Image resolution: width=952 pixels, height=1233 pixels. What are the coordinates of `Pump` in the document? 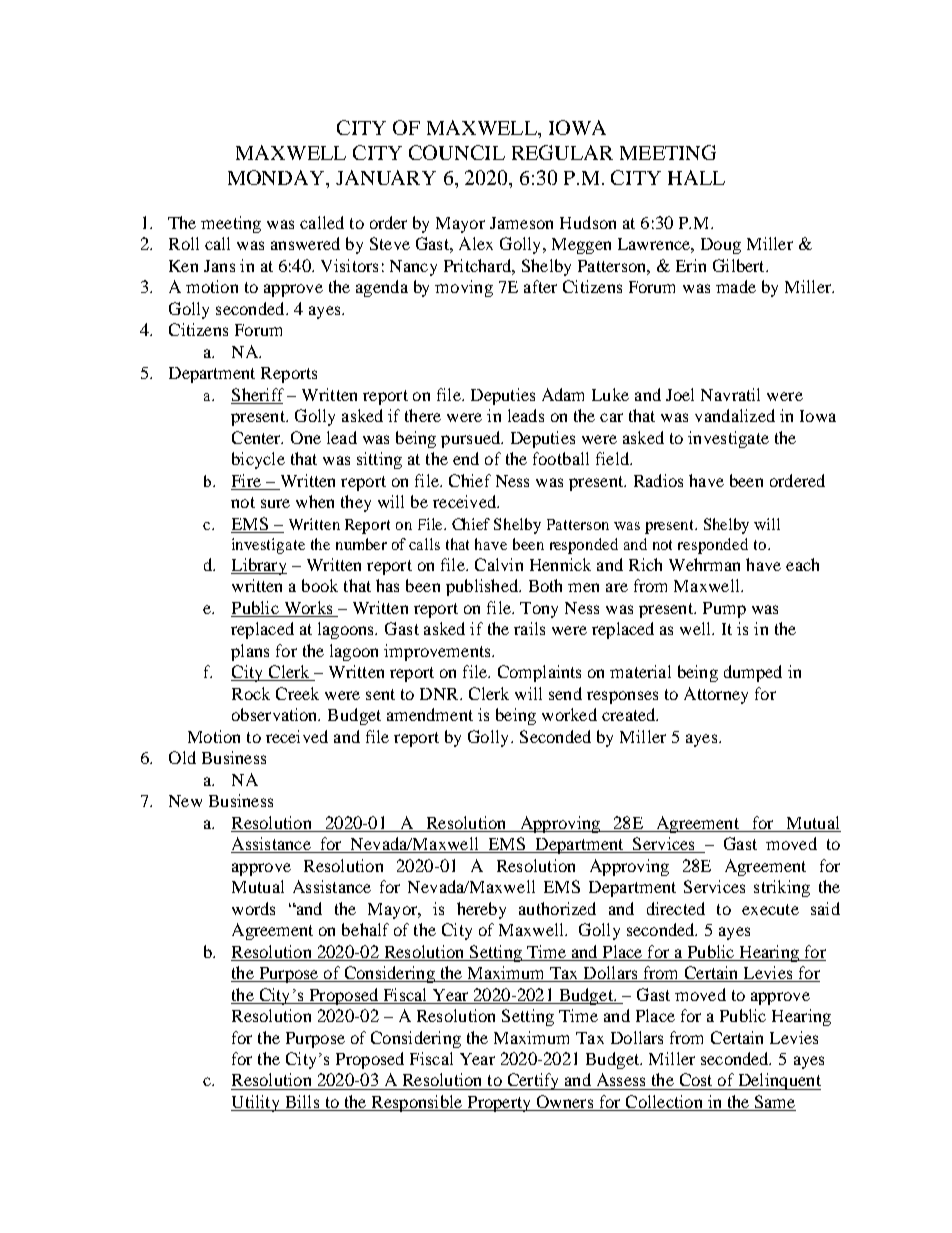 It's located at (724, 610).
